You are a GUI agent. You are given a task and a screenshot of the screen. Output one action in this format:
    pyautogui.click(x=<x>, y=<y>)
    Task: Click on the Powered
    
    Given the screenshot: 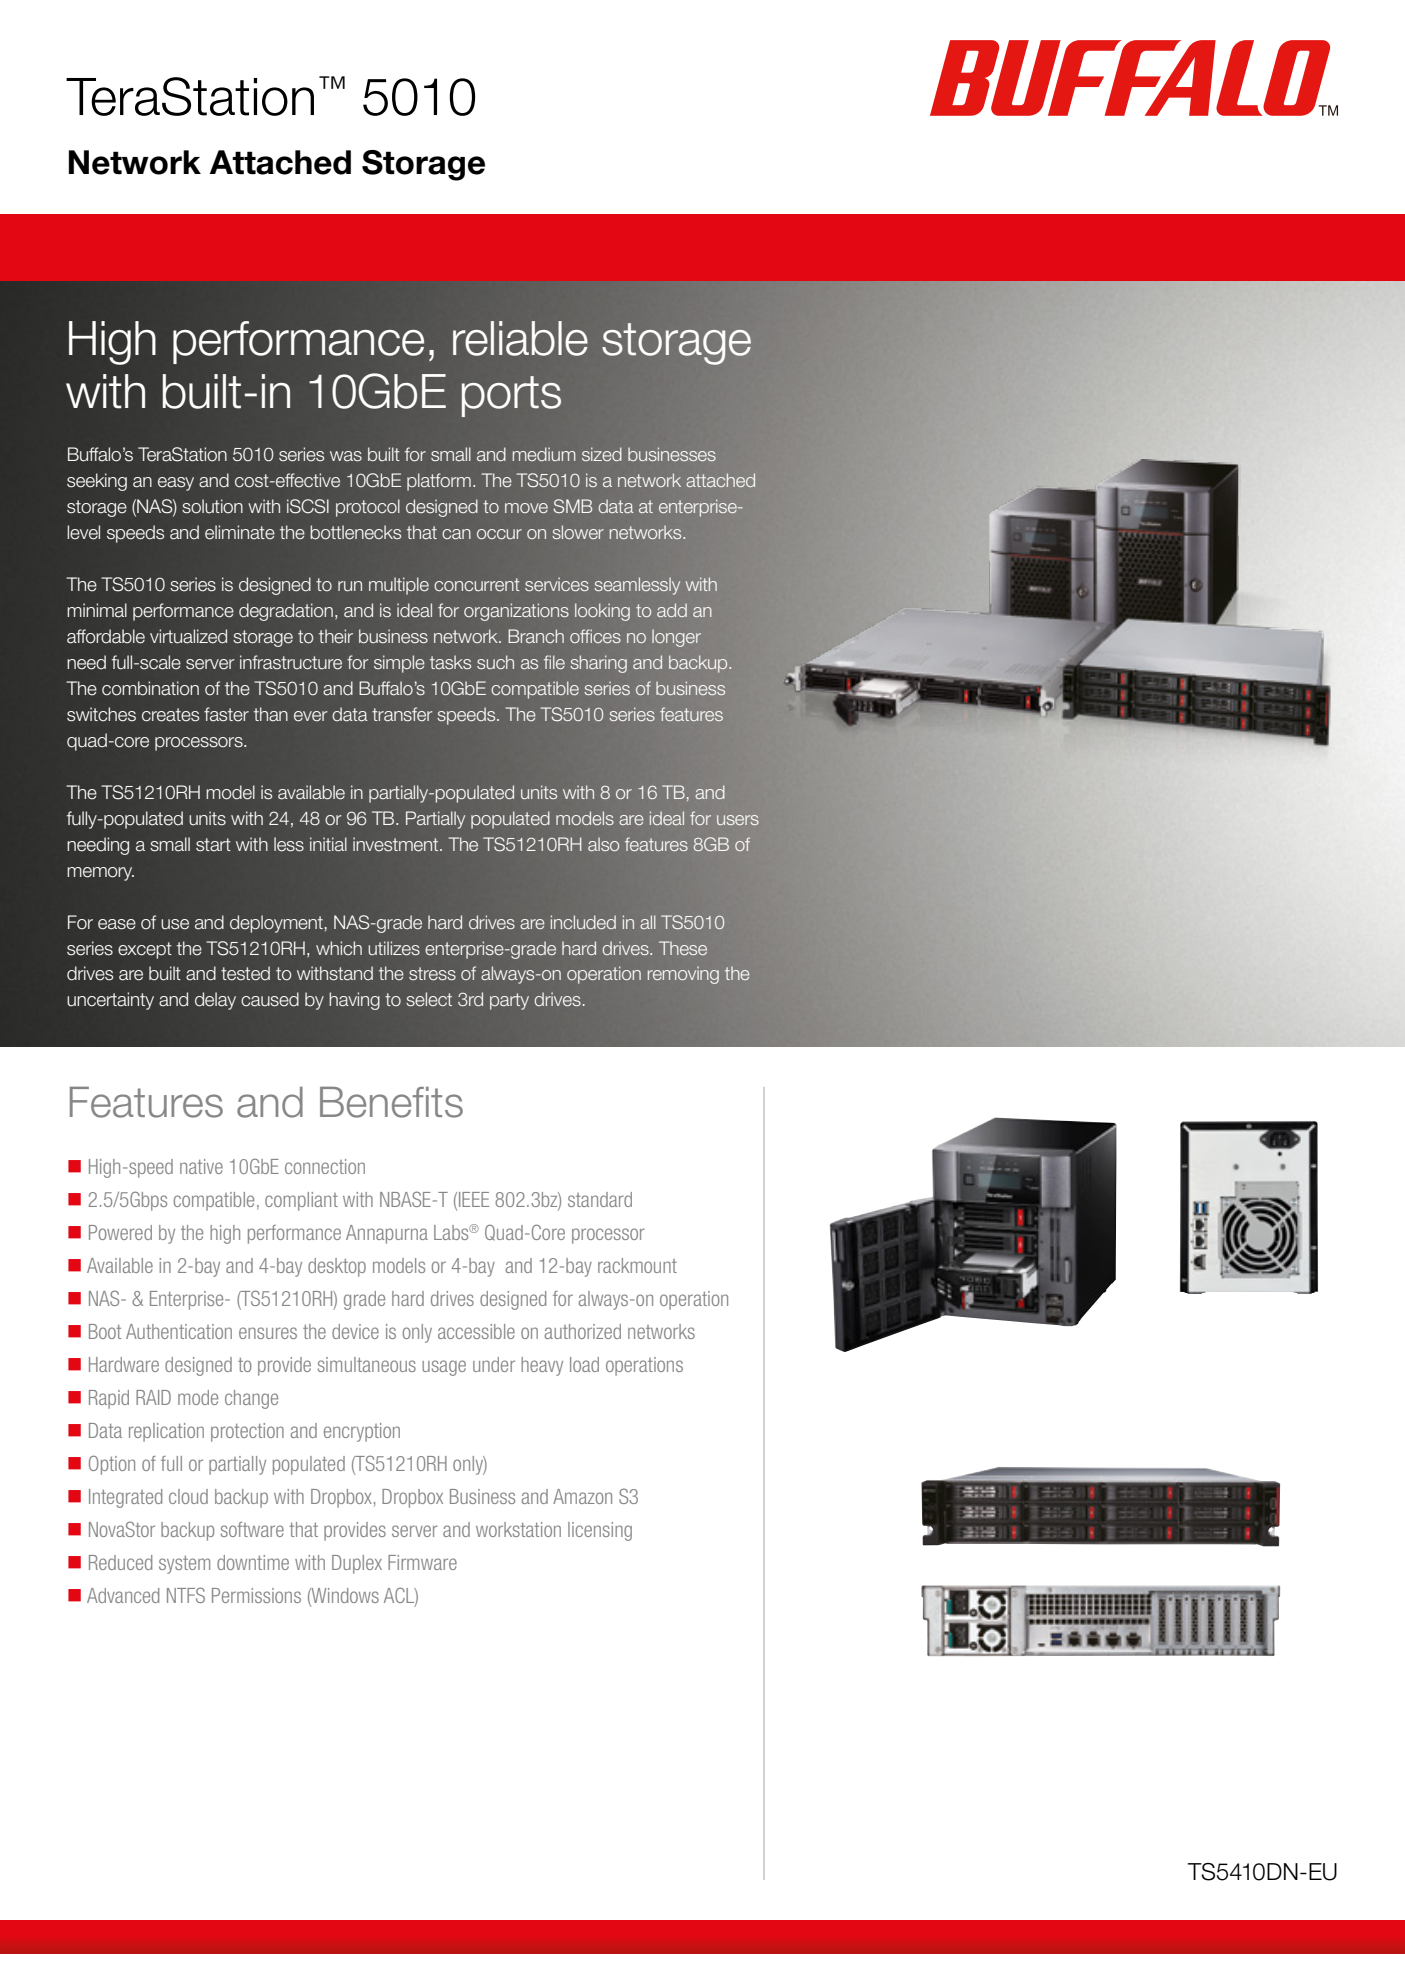 What is the action you would take?
    pyautogui.click(x=120, y=1232)
